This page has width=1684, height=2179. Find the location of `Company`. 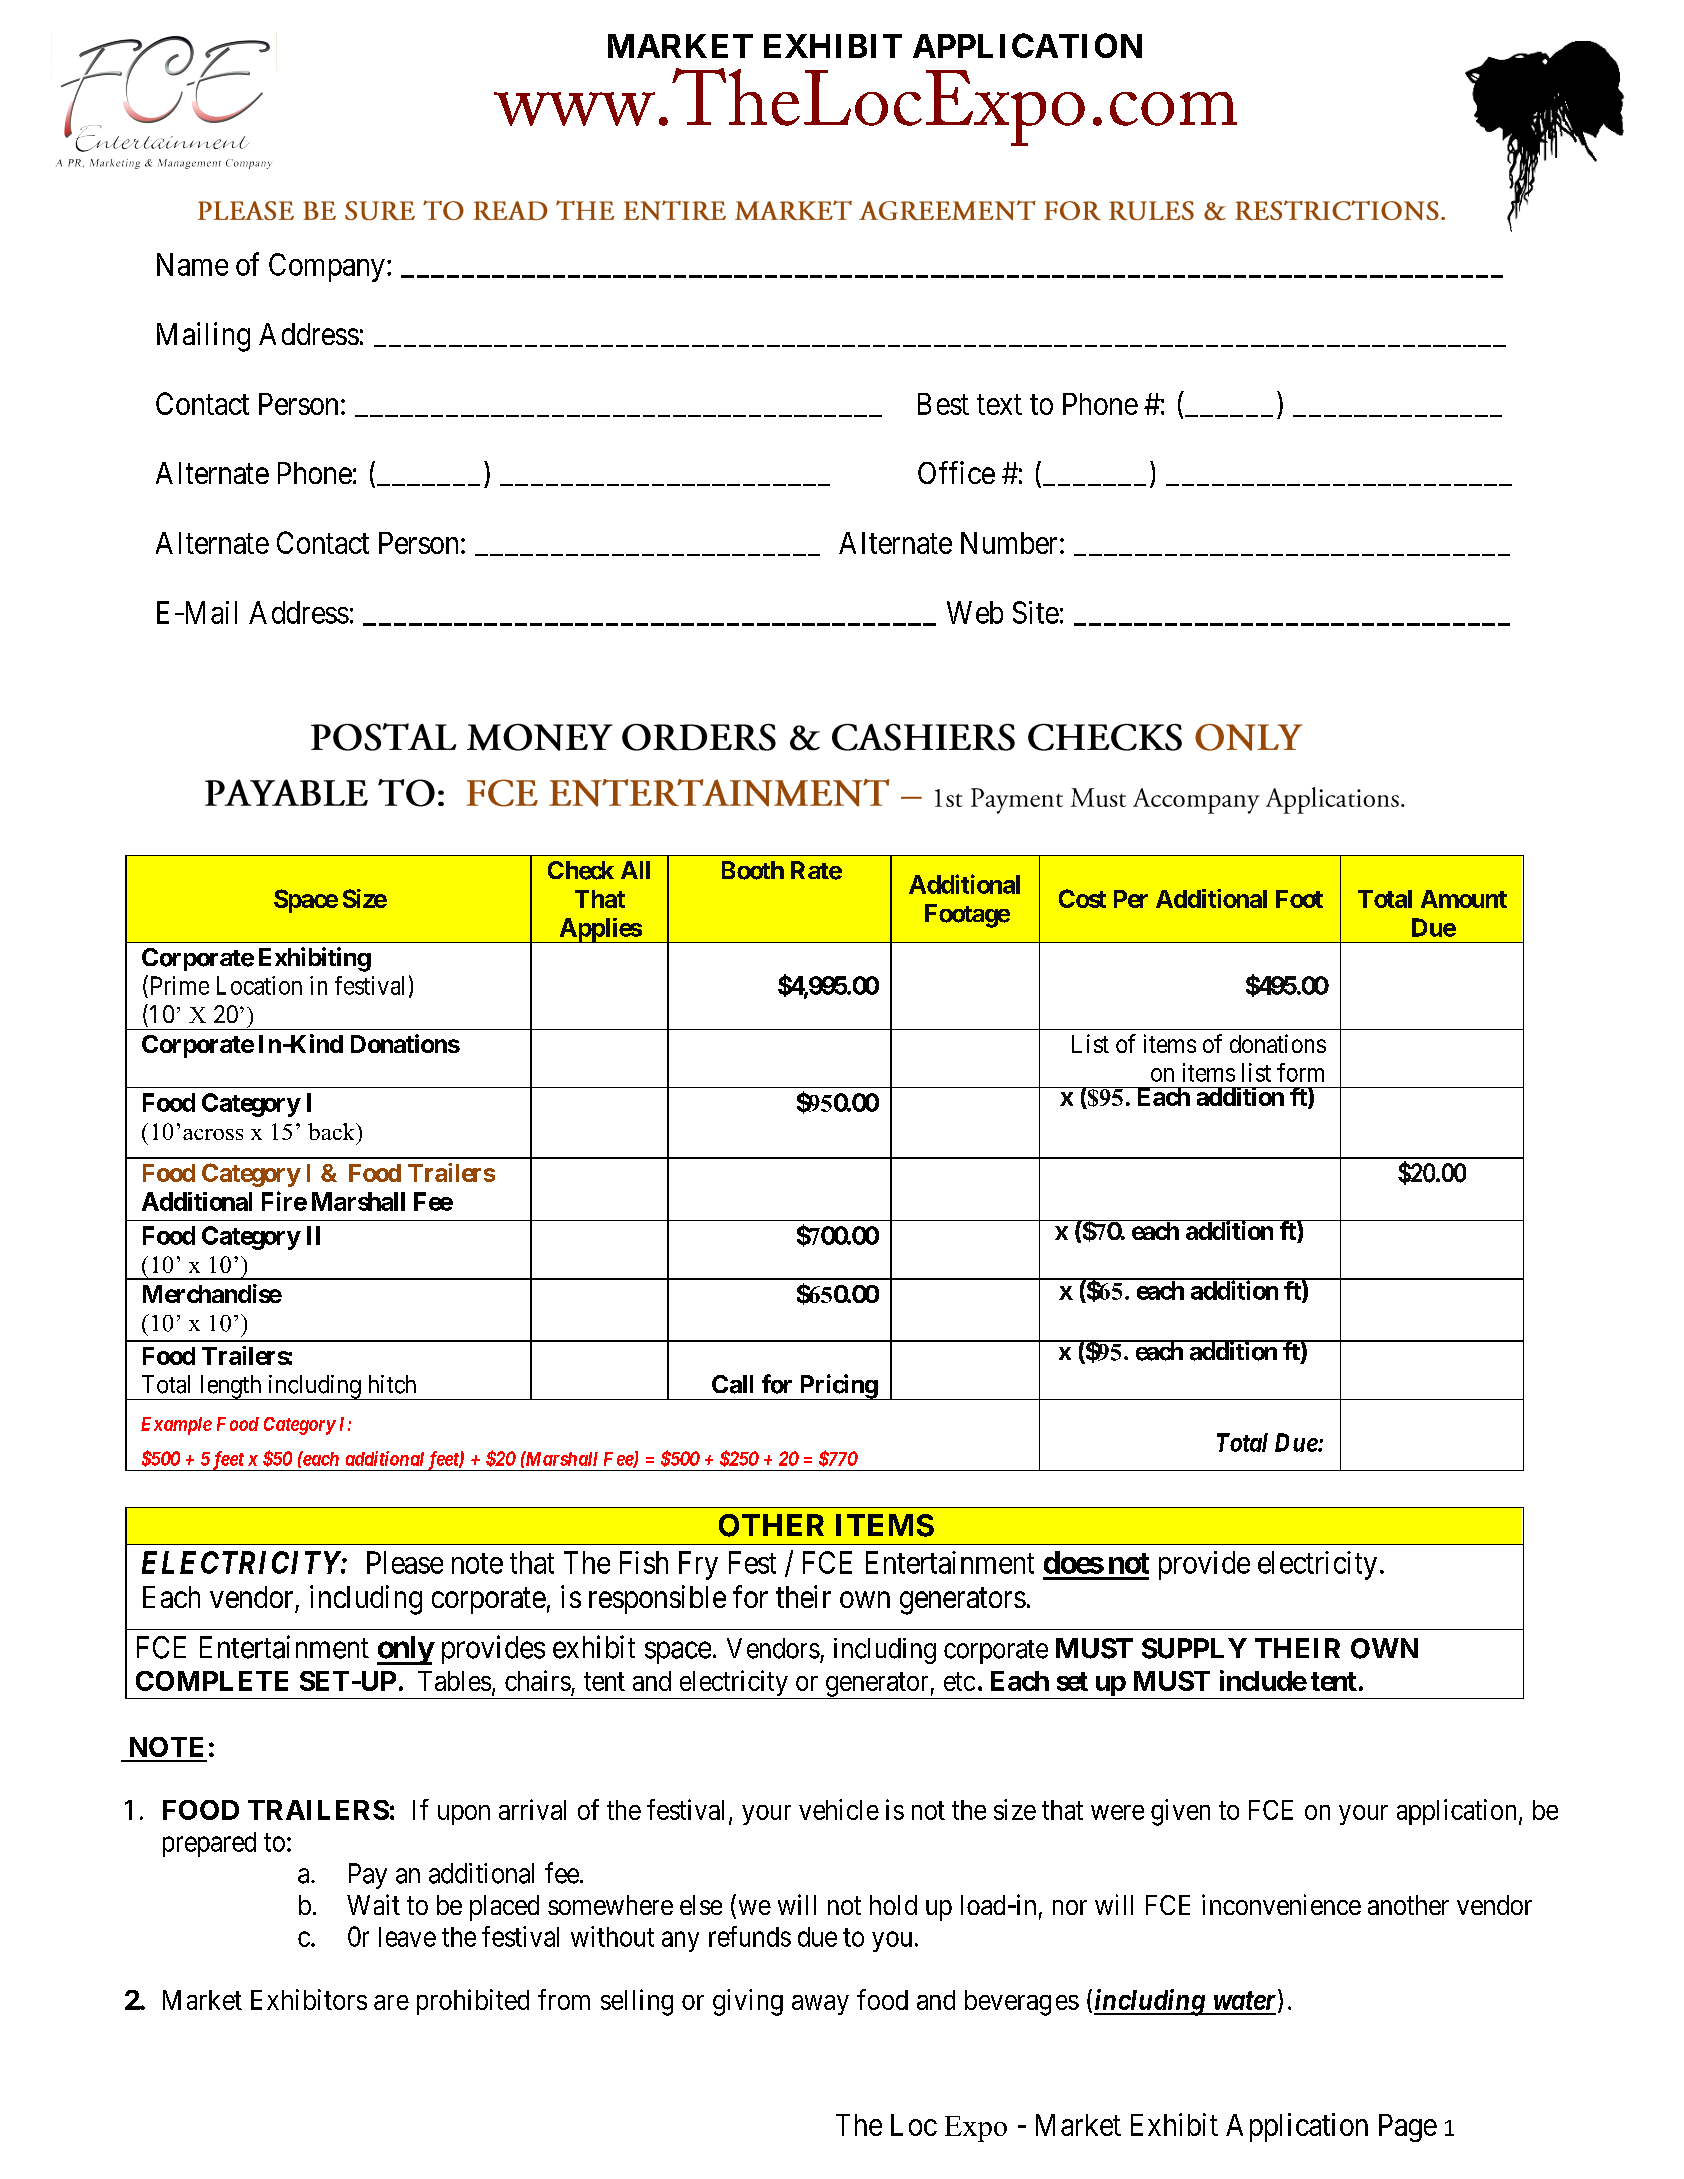

Company is located at coordinates (327, 267).
